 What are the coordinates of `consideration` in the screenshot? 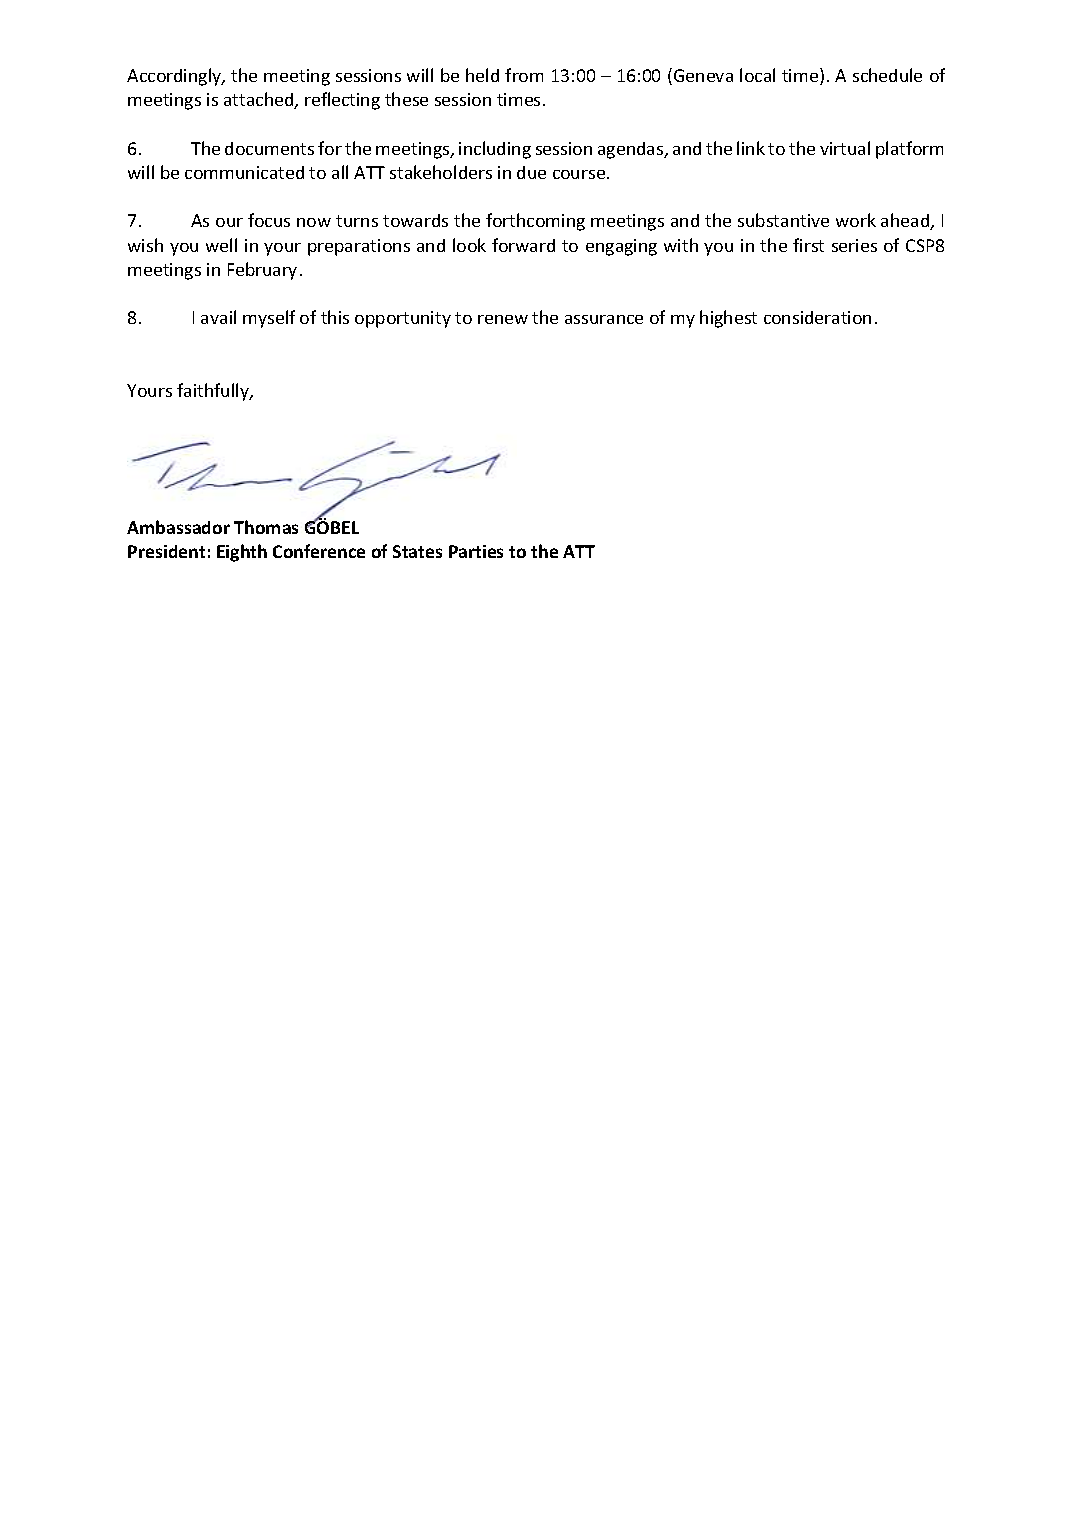 It's located at (817, 317).
